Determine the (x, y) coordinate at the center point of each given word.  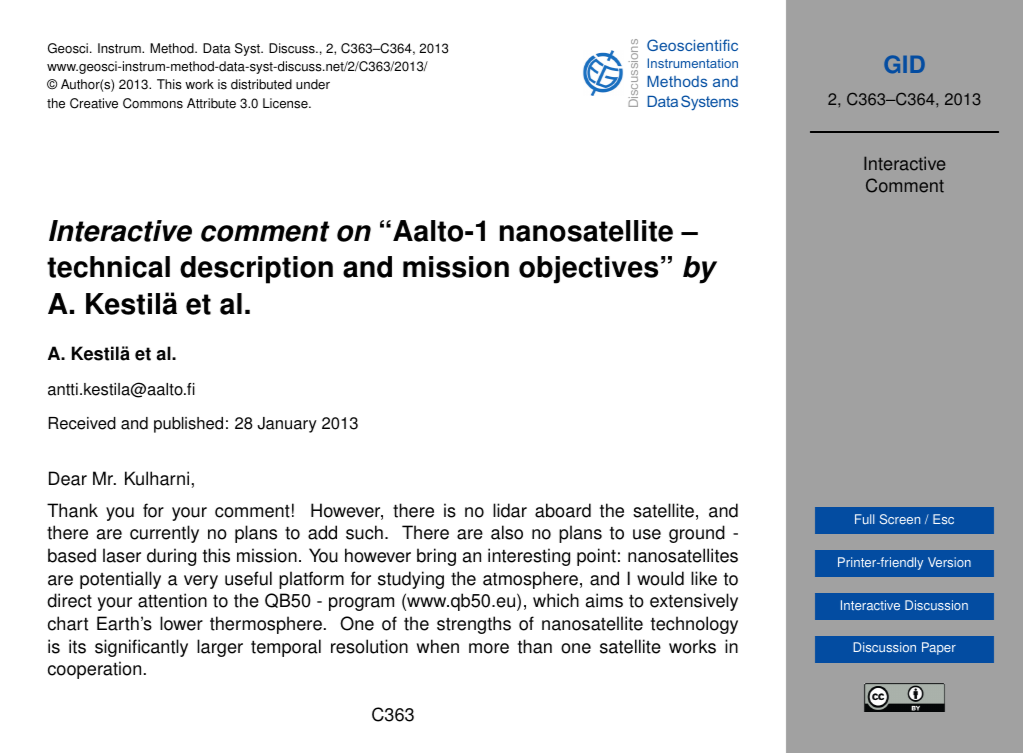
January (287, 425)
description (256, 270)
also (507, 532)
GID (904, 64)
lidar (510, 510)
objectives (588, 270)
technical (108, 267)
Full (864, 519)
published (188, 425)
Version (949, 562)
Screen (899, 519)
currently (164, 534)
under (313, 84)
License (286, 103)
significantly (141, 648)
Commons (153, 103)
